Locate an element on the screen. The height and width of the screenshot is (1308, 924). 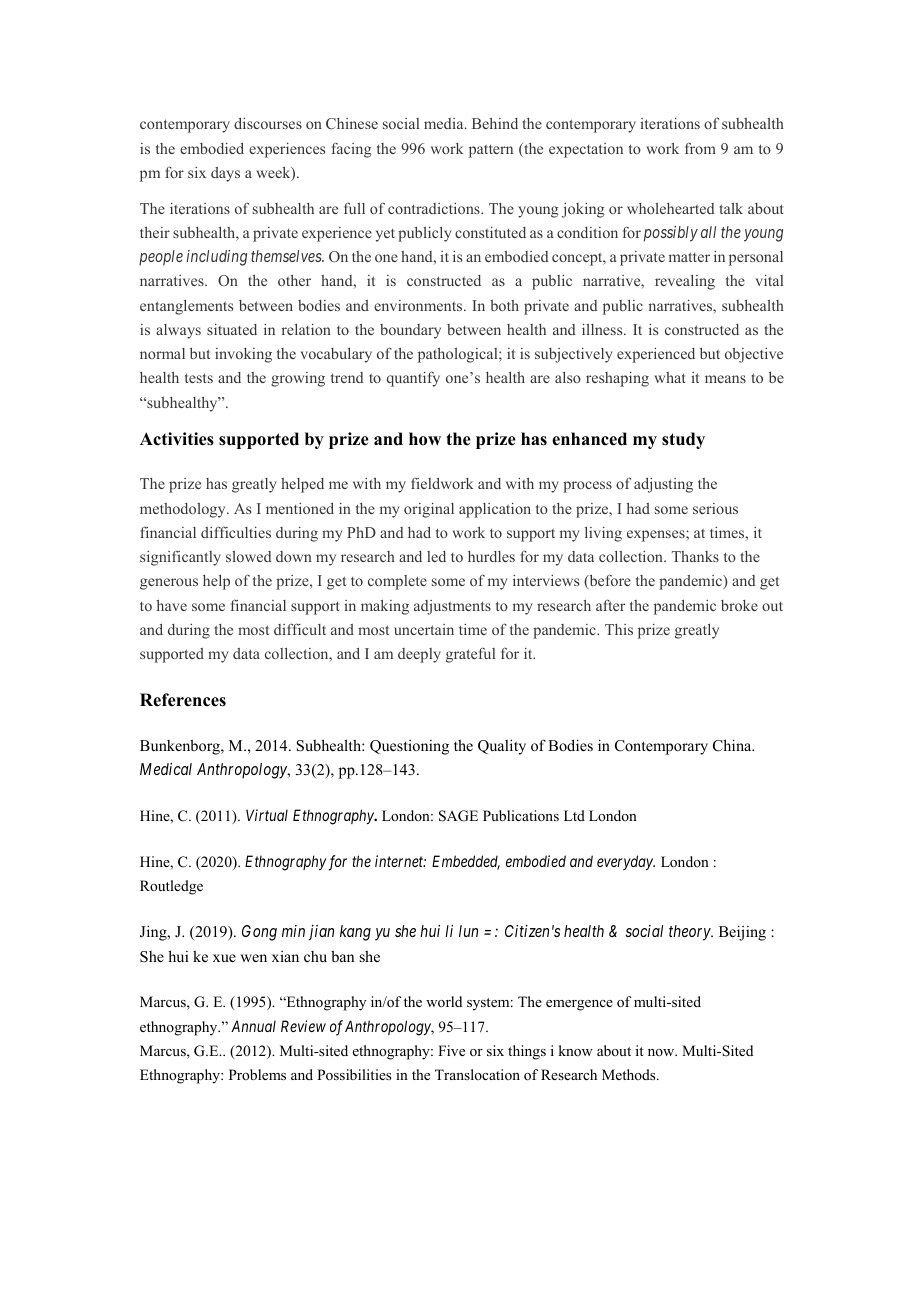
days is located at coordinates (225, 174).
